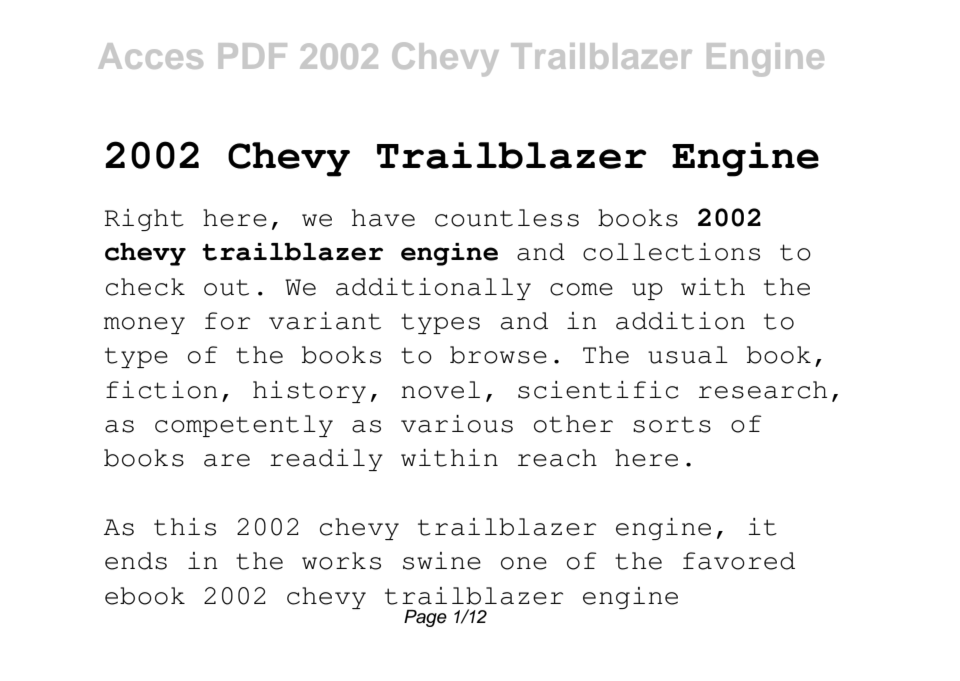  I want to click on out, so click(226, 287).
